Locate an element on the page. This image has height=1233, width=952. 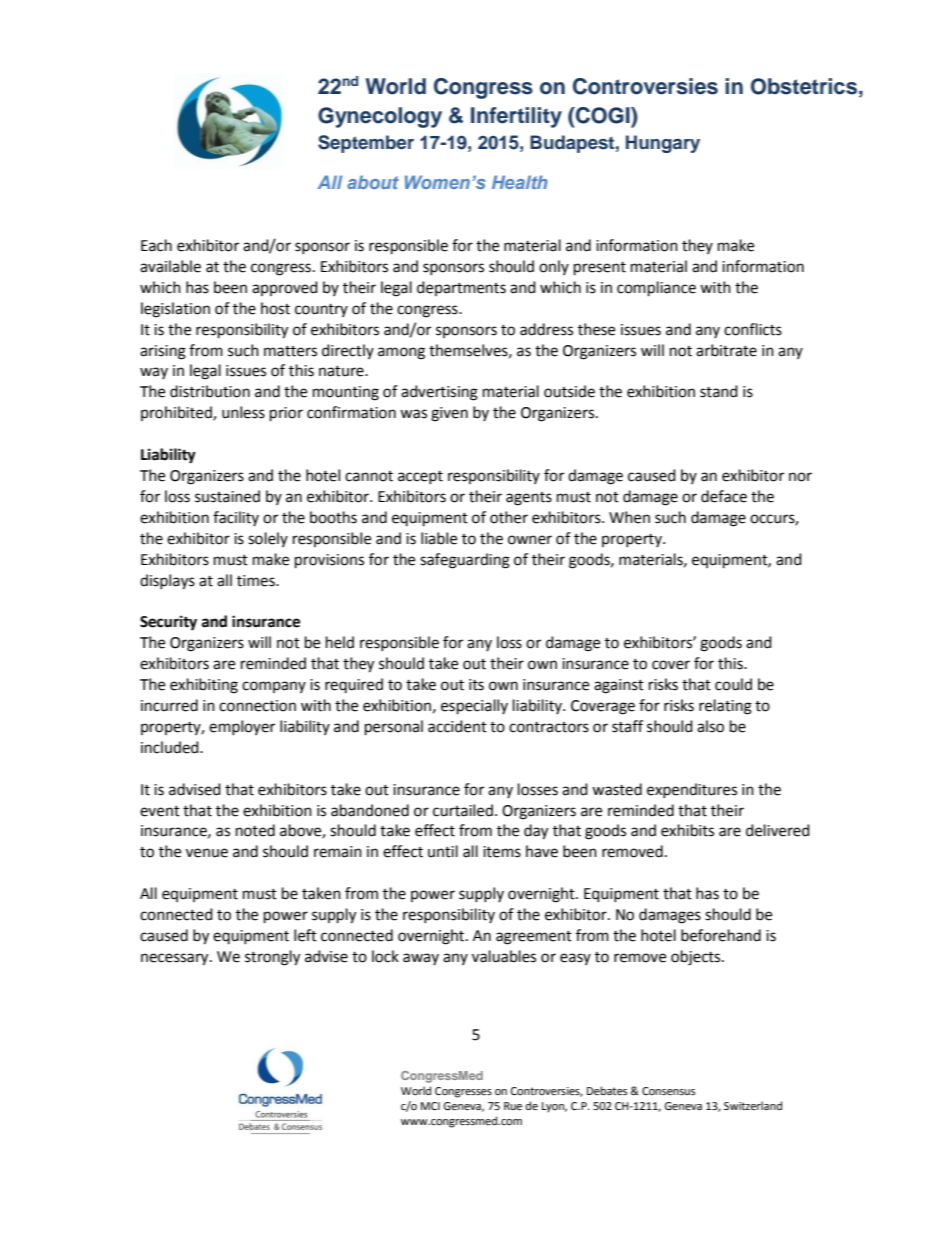
Hungary is located at coordinates (663, 144).
